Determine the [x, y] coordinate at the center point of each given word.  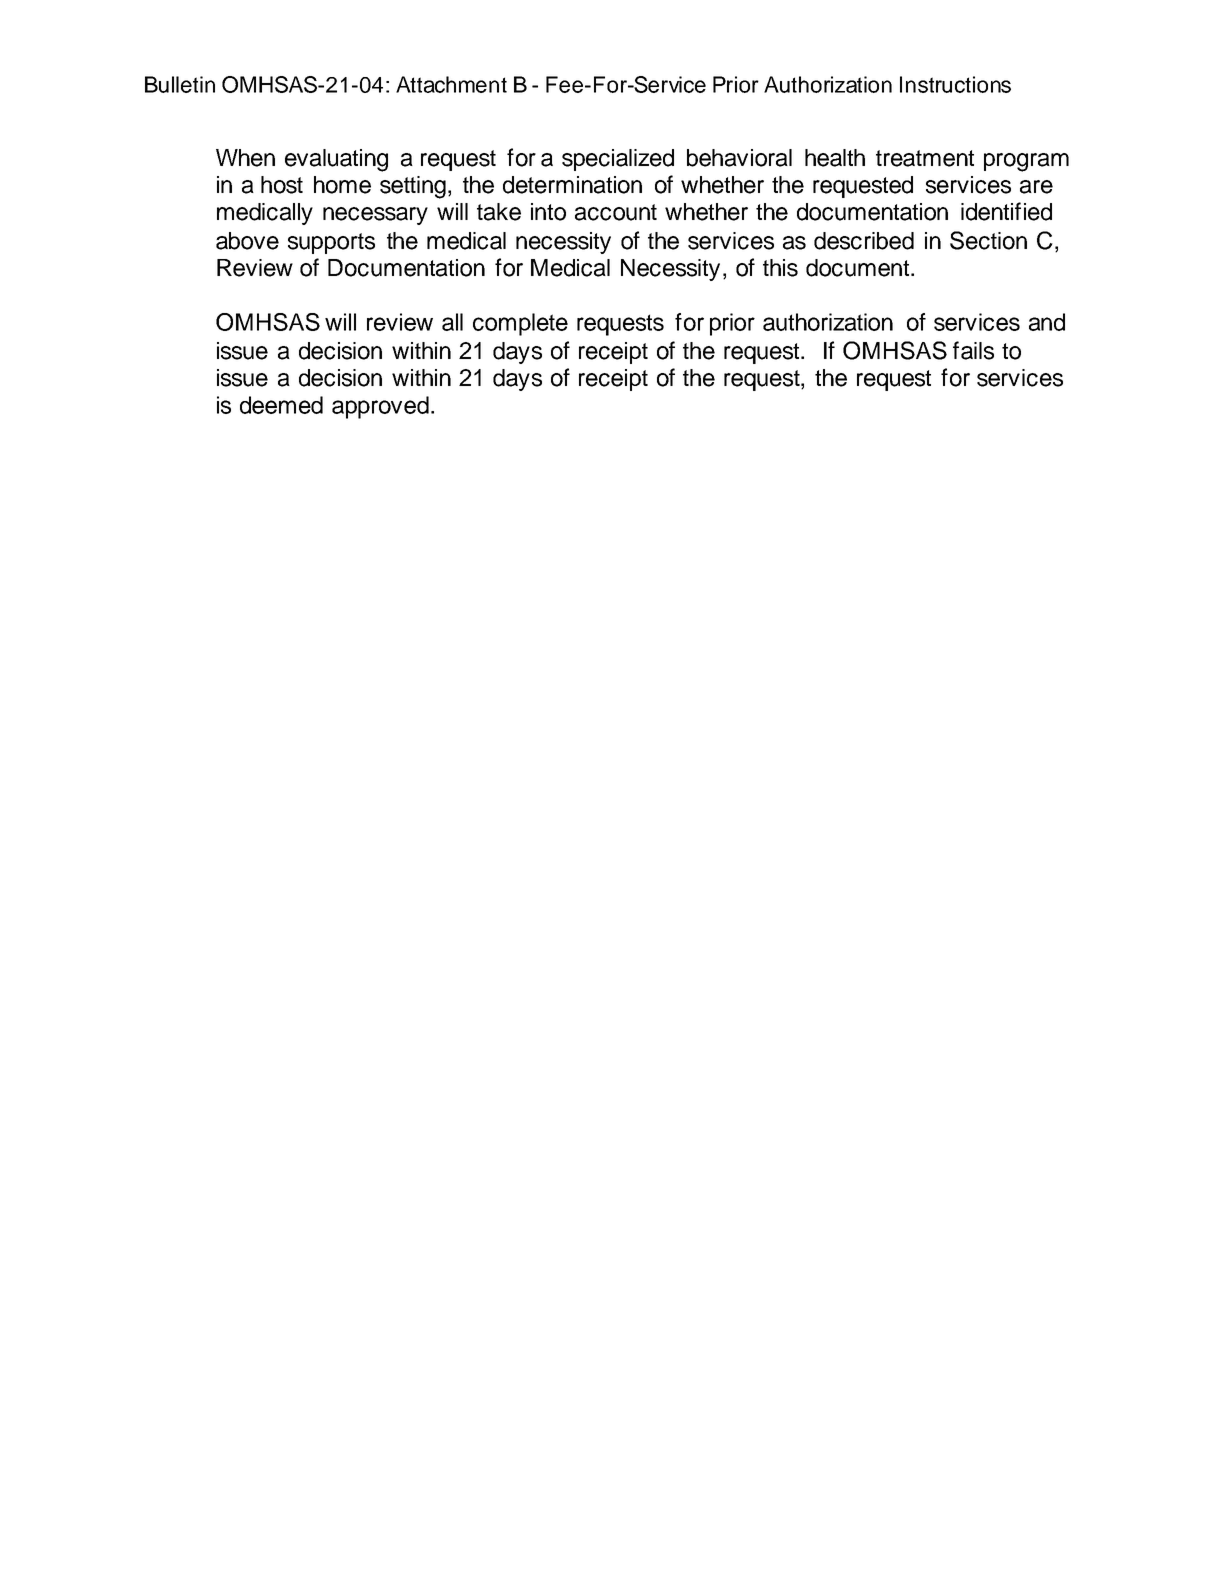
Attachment [451, 84]
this [780, 268]
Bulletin [180, 84]
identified [1006, 211]
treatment [925, 158]
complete [520, 324]
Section [988, 240]
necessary [375, 216]
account [616, 212]
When [245, 158]
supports [331, 243]
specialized [618, 160]
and [1047, 322]
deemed [281, 405]
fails [973, 350]
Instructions [955, 84]
